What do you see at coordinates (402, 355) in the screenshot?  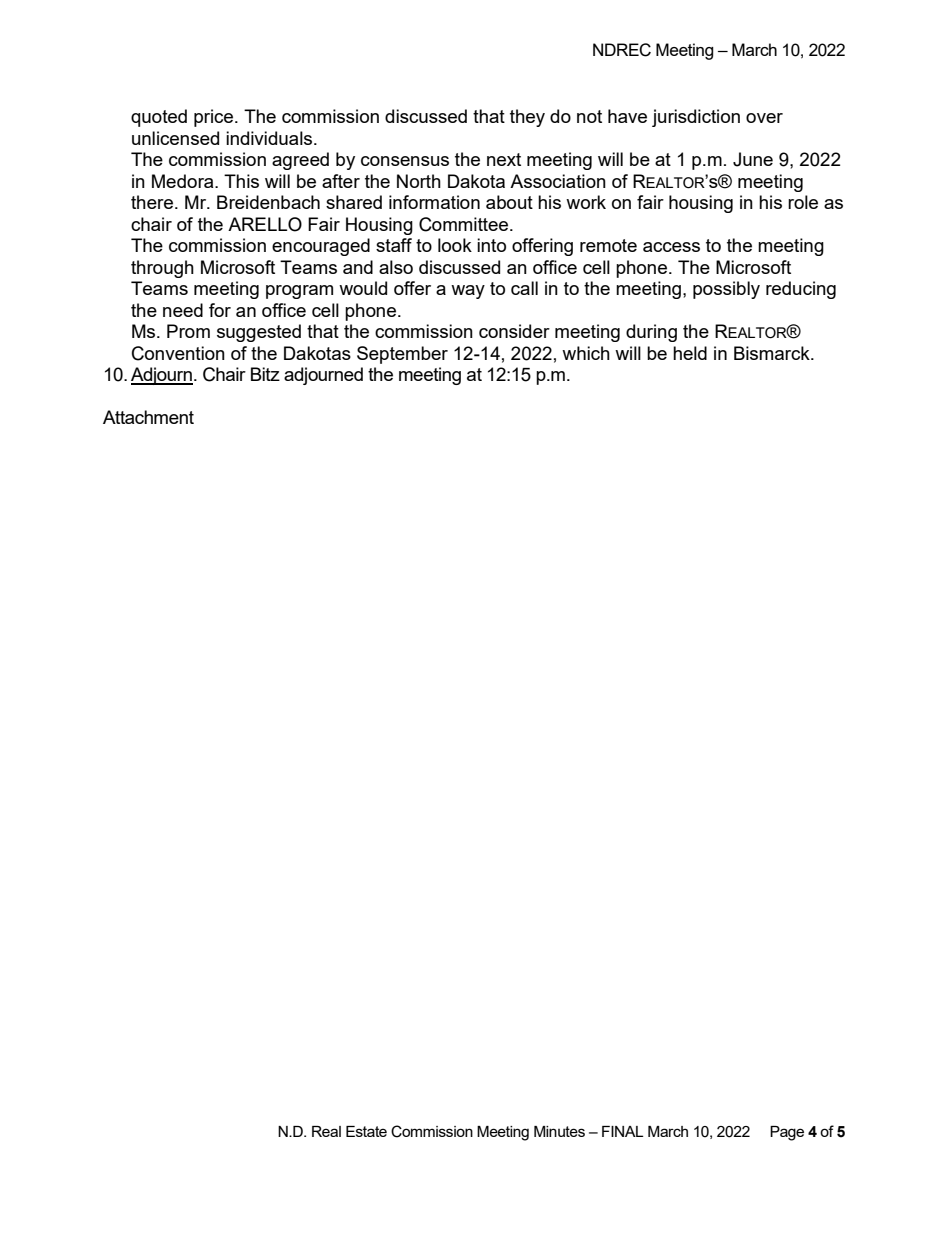 I see `September` at bounding box center [402, 355].
